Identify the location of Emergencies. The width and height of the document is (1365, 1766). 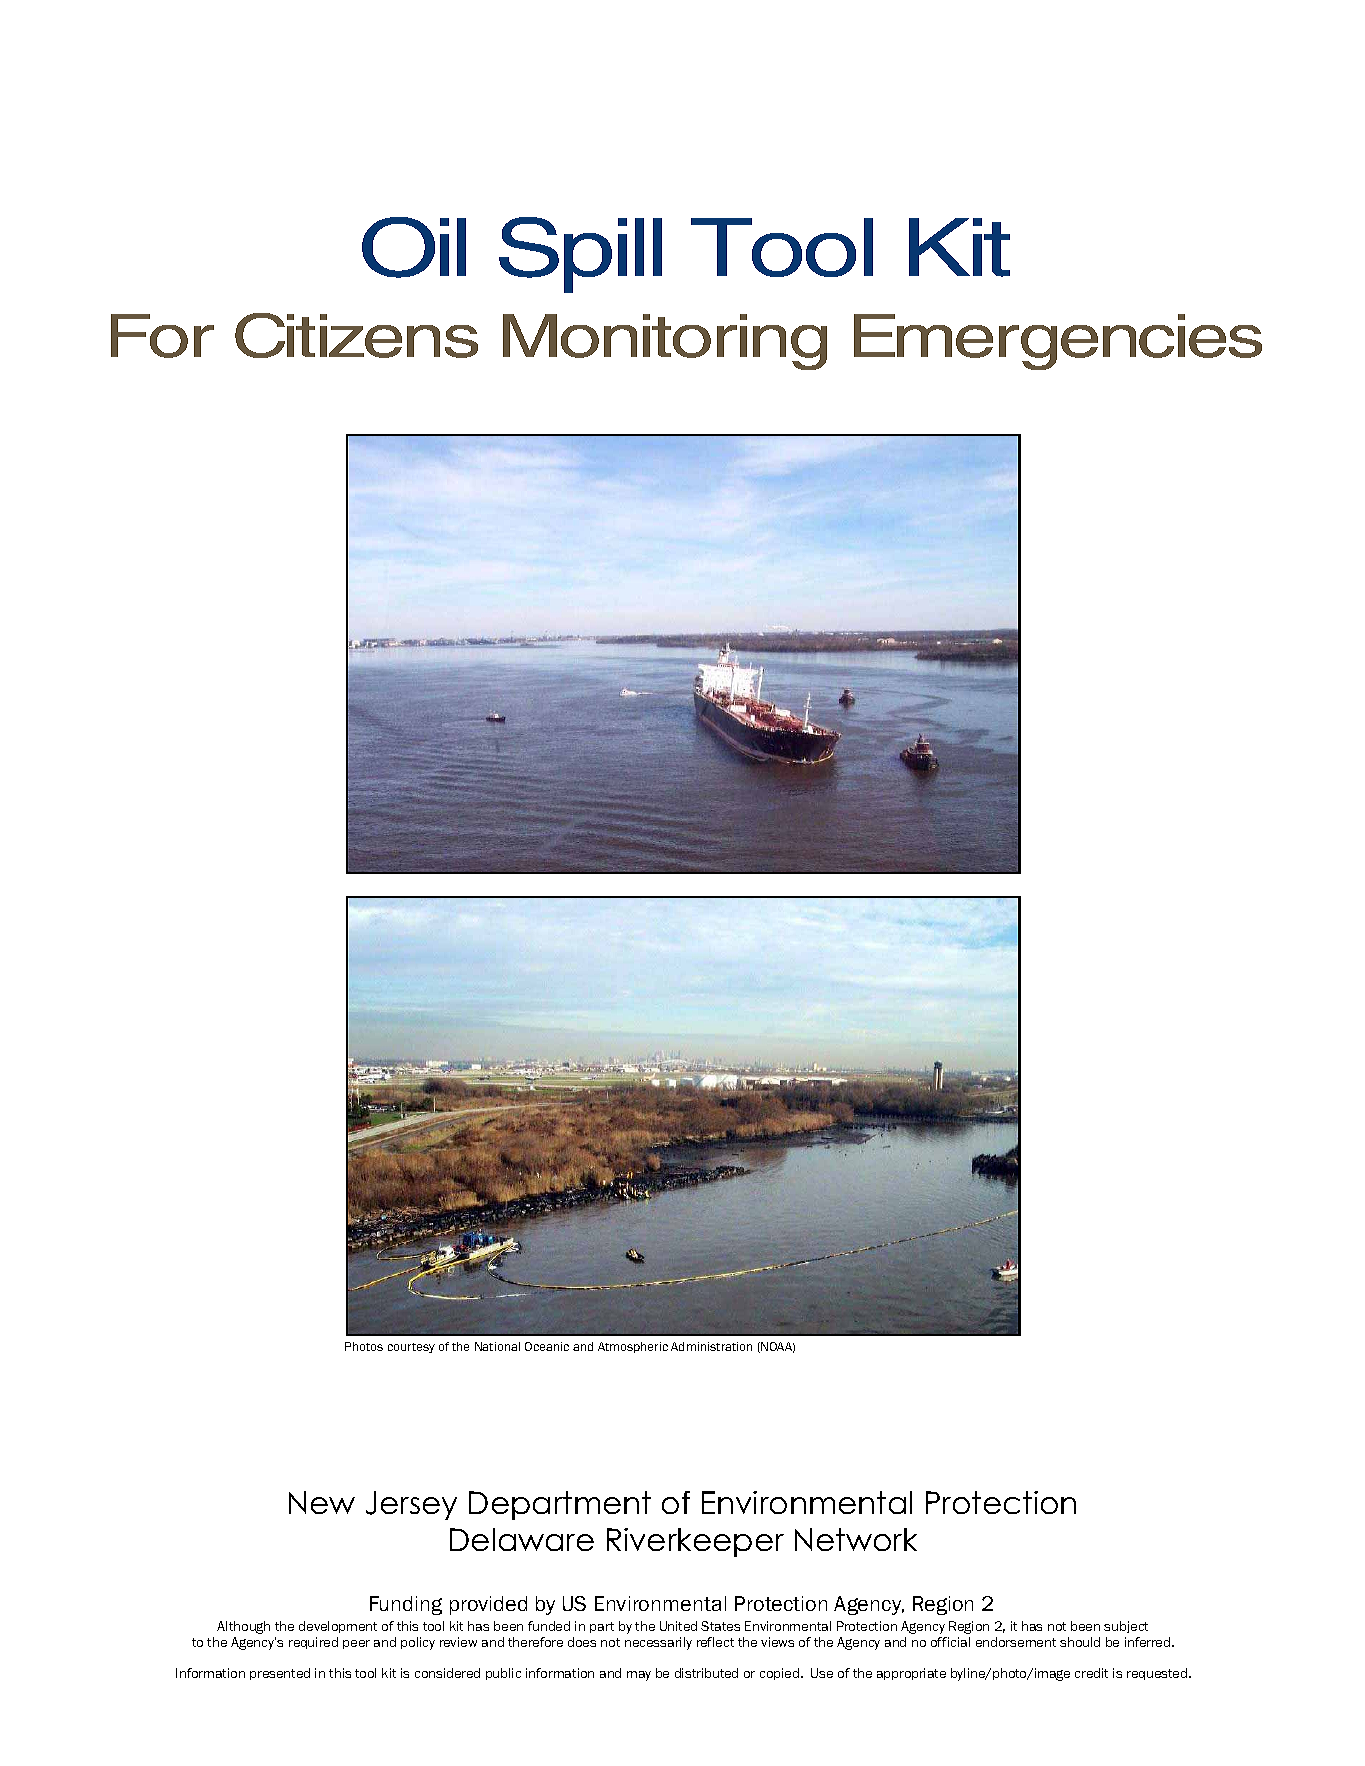
(1058, 342).
